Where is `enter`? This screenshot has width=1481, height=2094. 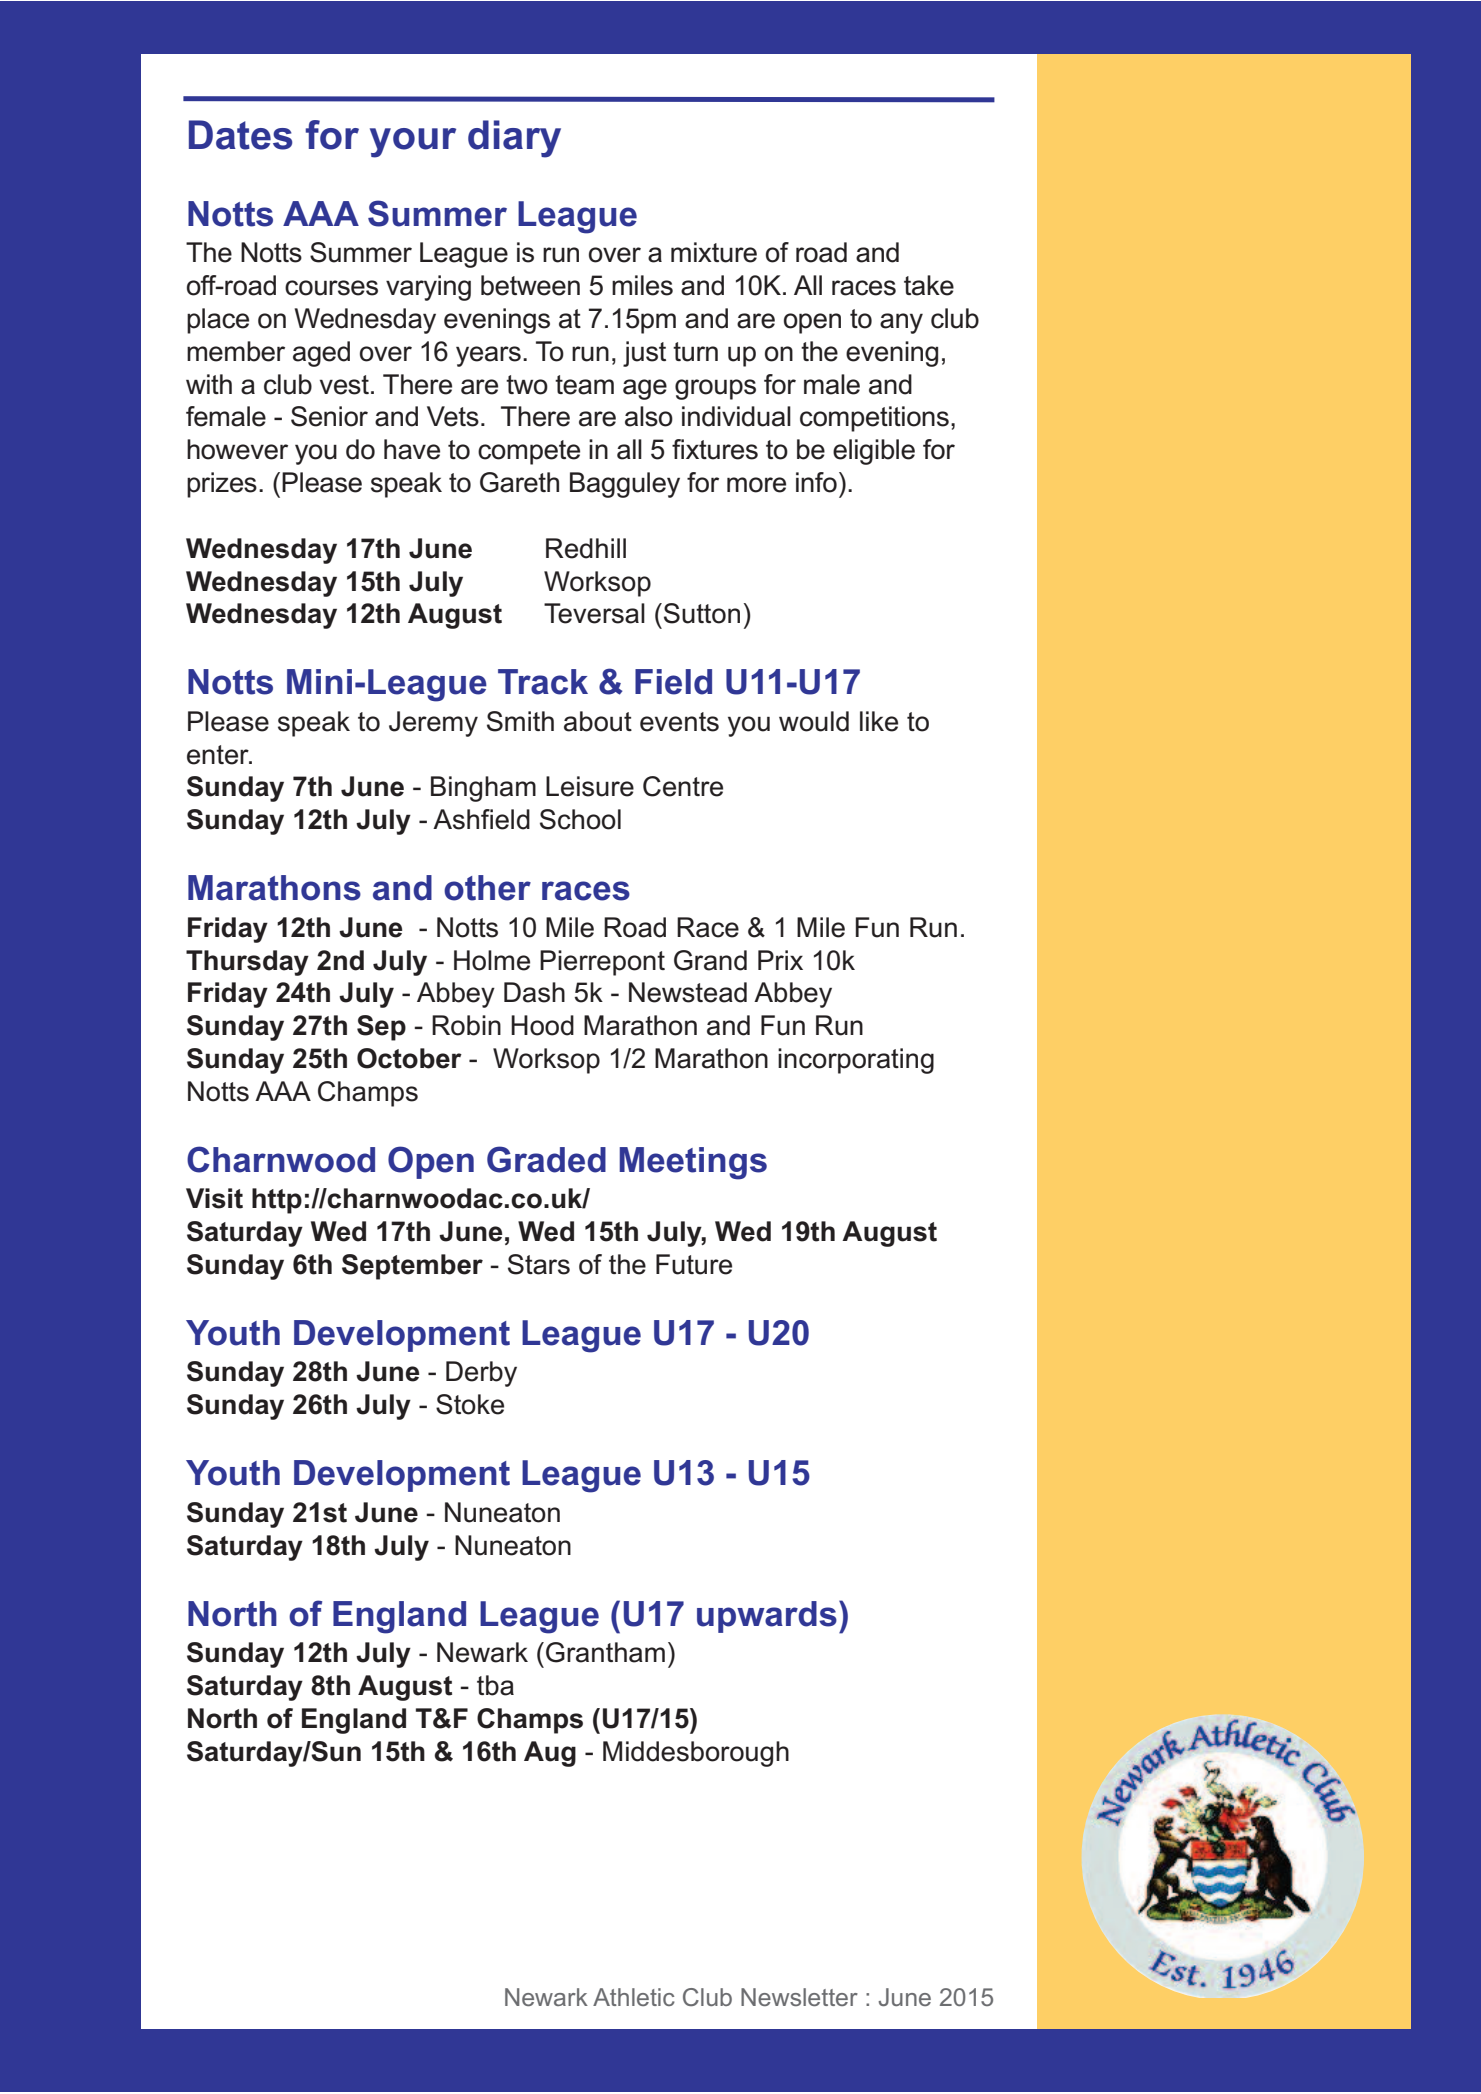 enter is located at coordinates (219, 755).
